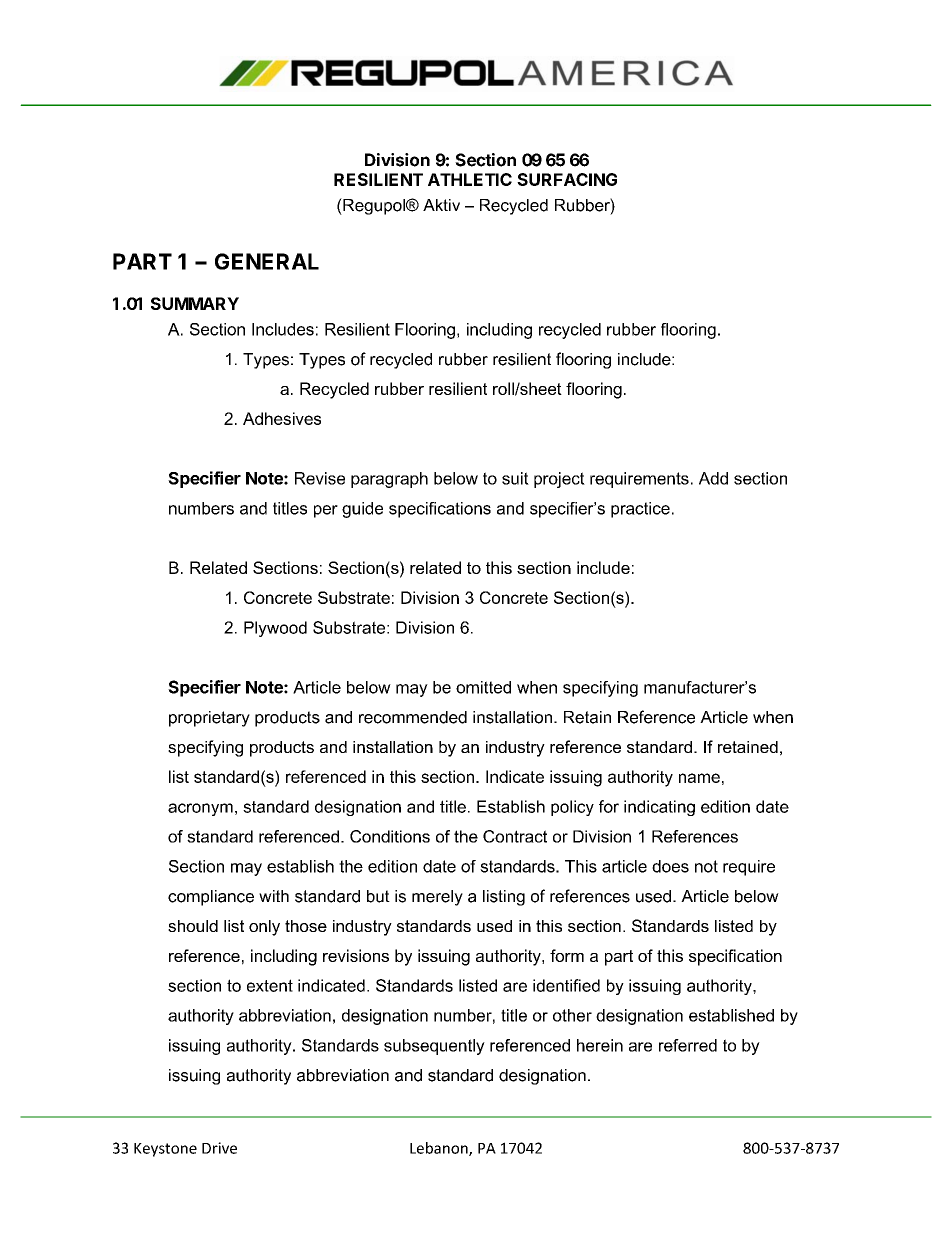  Describe the element at coordinates (219, 1148) in the document. I see `Drive` at that location.
